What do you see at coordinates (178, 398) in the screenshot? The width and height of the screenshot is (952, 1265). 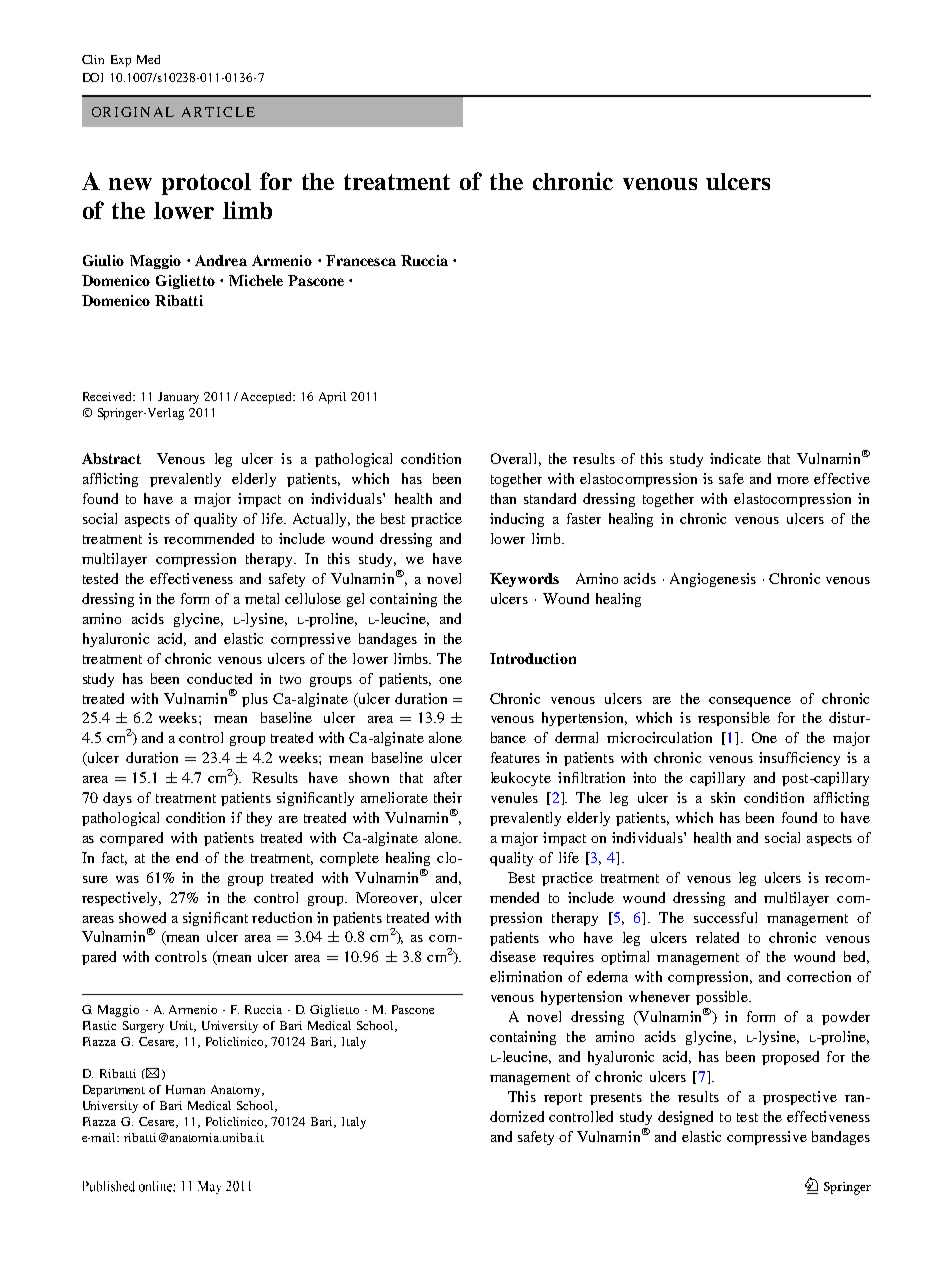 I see `January` at bounding box center [178, 398].
